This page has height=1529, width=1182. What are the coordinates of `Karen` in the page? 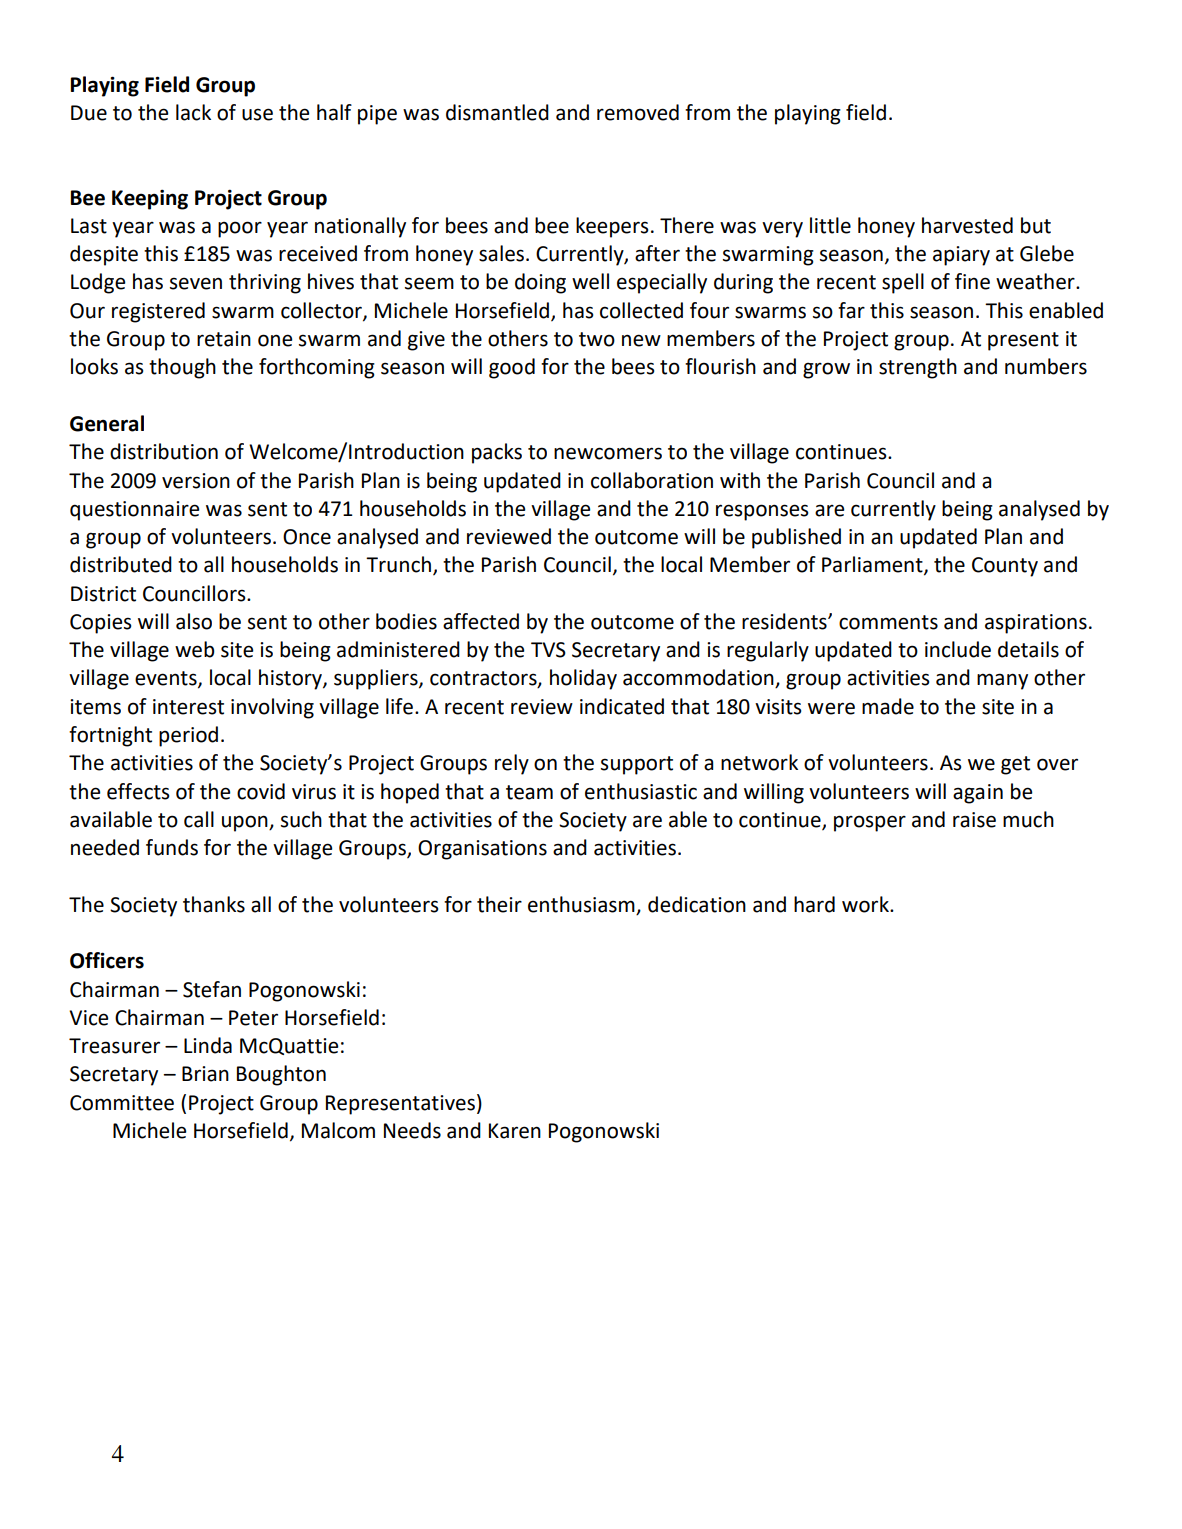 It's located at (515, 1131).
